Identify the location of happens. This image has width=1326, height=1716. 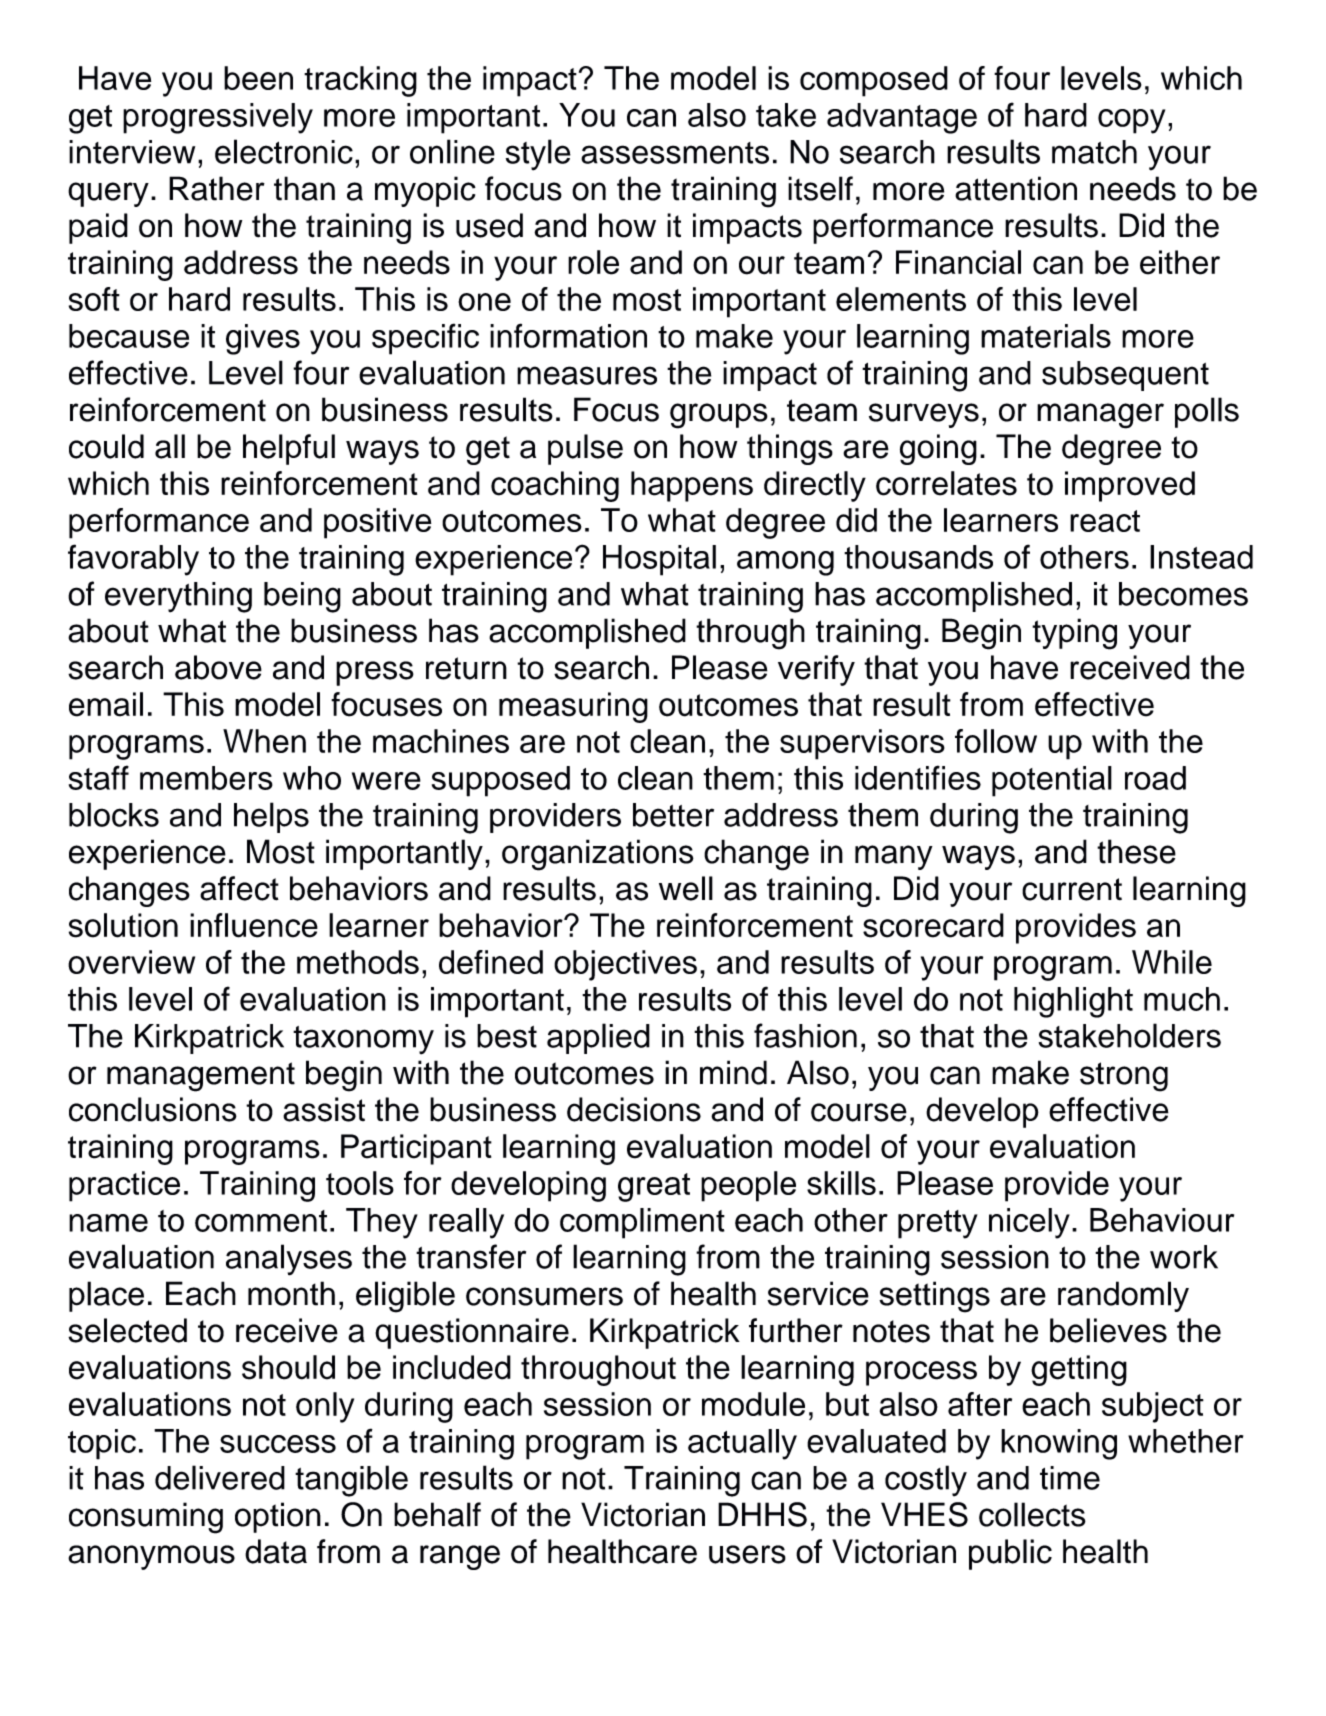
(692, 486).
